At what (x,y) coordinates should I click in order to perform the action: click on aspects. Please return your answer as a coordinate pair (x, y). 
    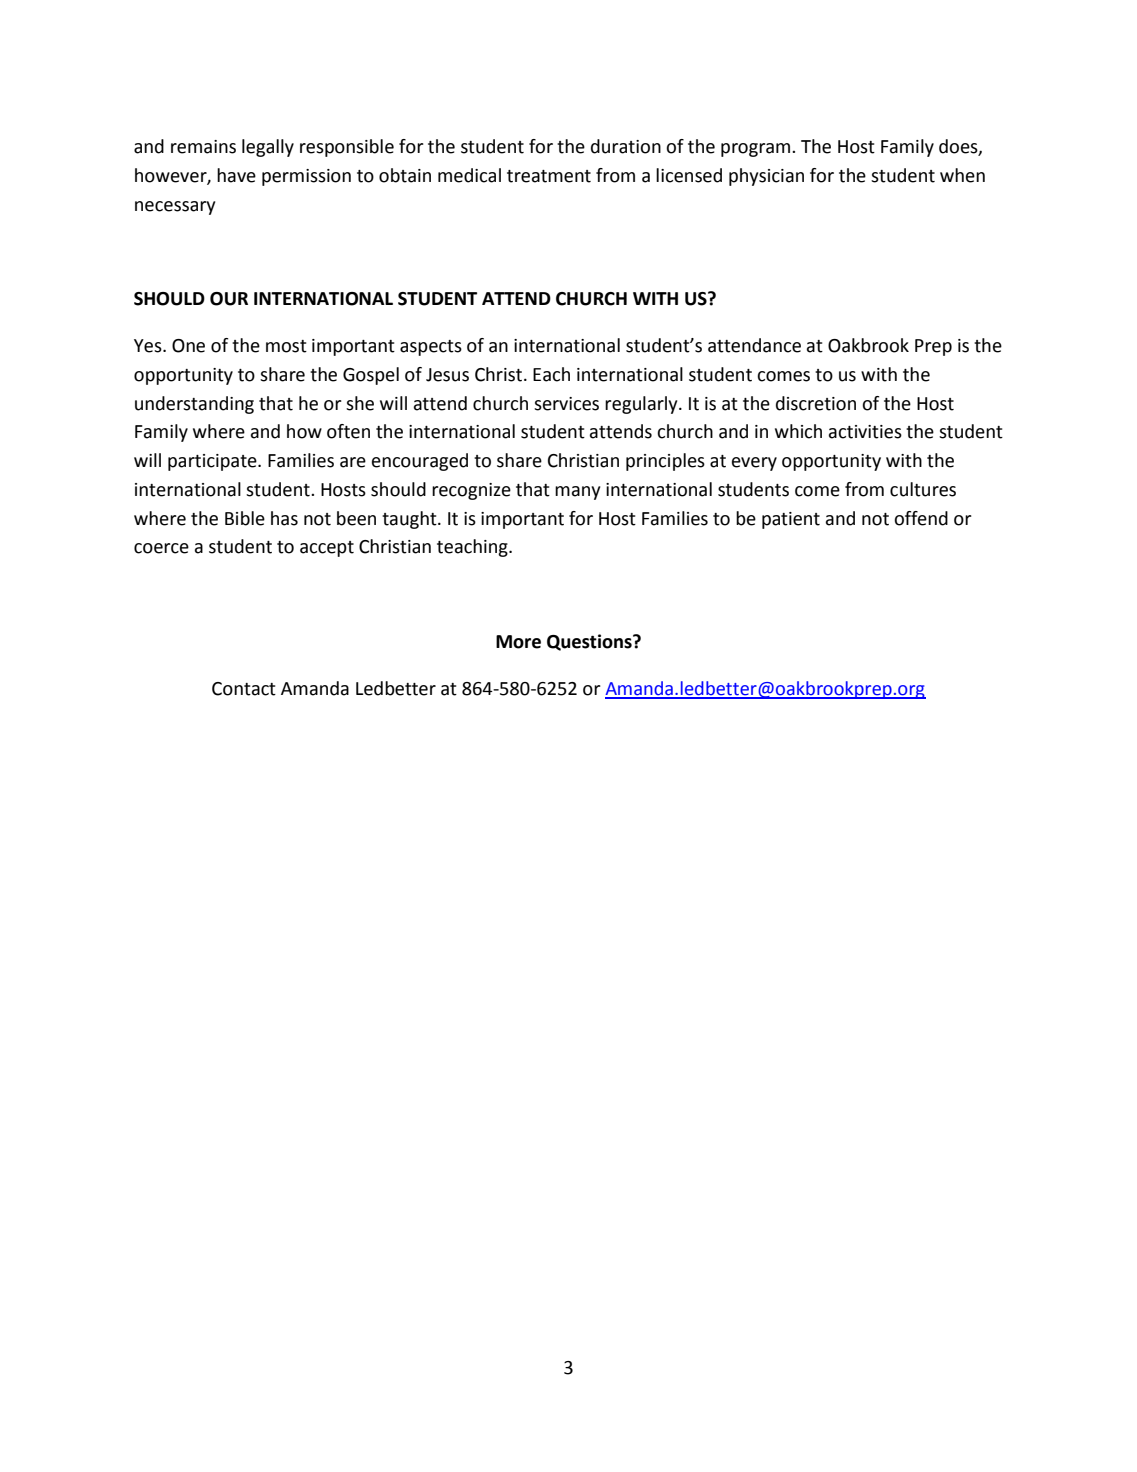
    Looking at the image, I should click on (431, 348).
